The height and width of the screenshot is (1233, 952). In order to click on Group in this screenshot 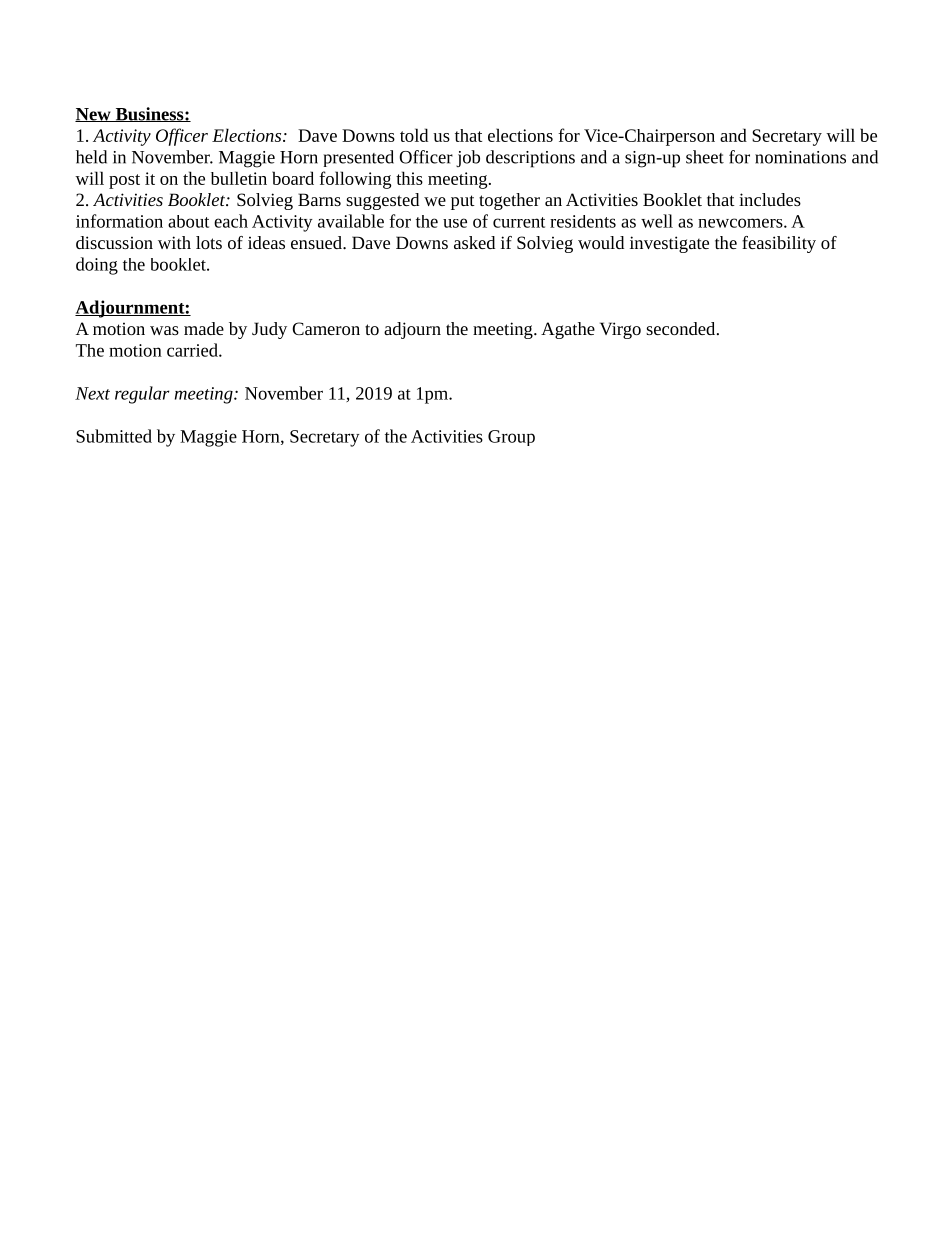, I will do `click(511, 438)`.
